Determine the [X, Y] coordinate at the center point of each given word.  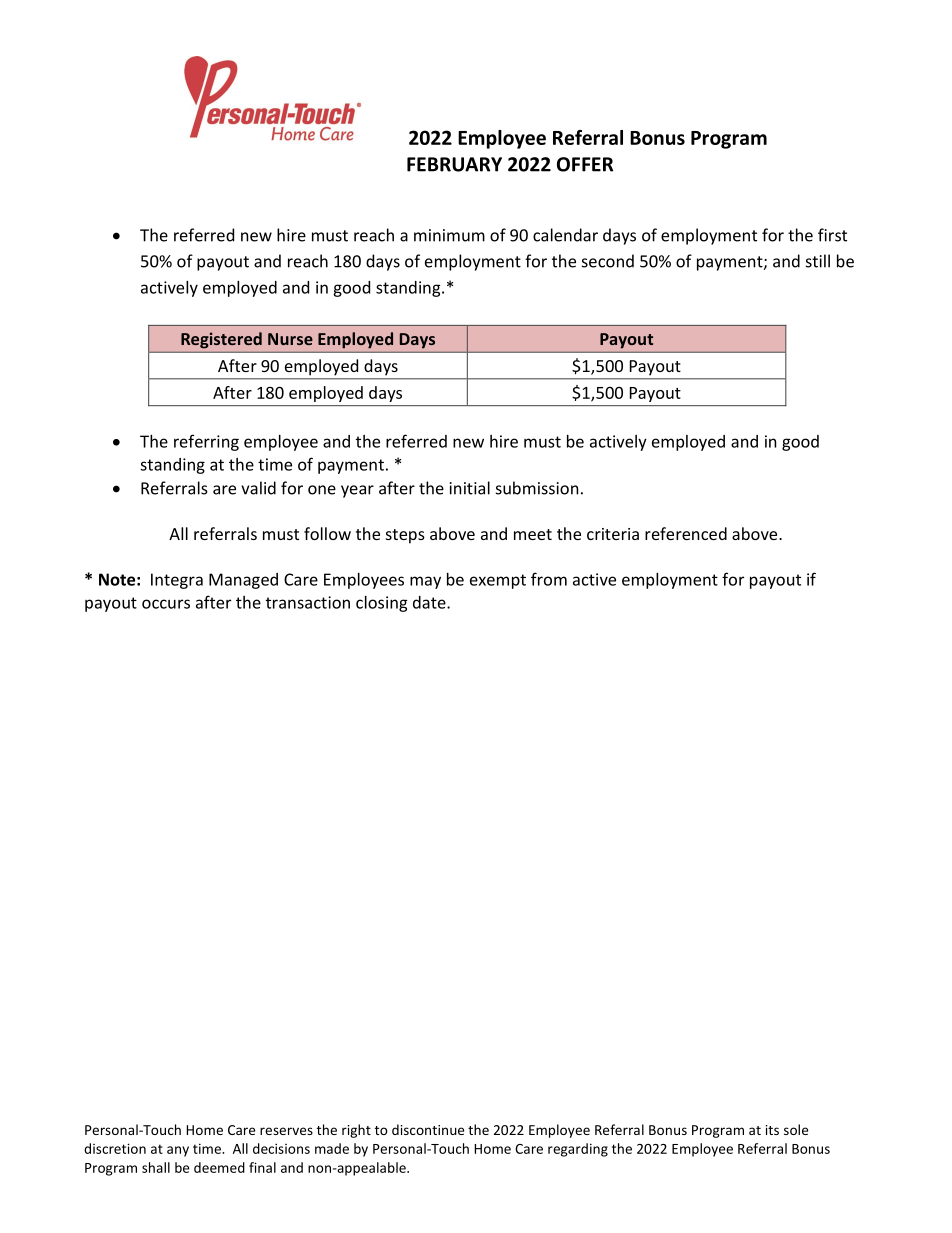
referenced [686, 533]
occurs [166, 604]
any [178, 1151]
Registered [221, 340]
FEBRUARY [454, 164]
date [430, 602]
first [832, 235]
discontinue [428, 1129]
